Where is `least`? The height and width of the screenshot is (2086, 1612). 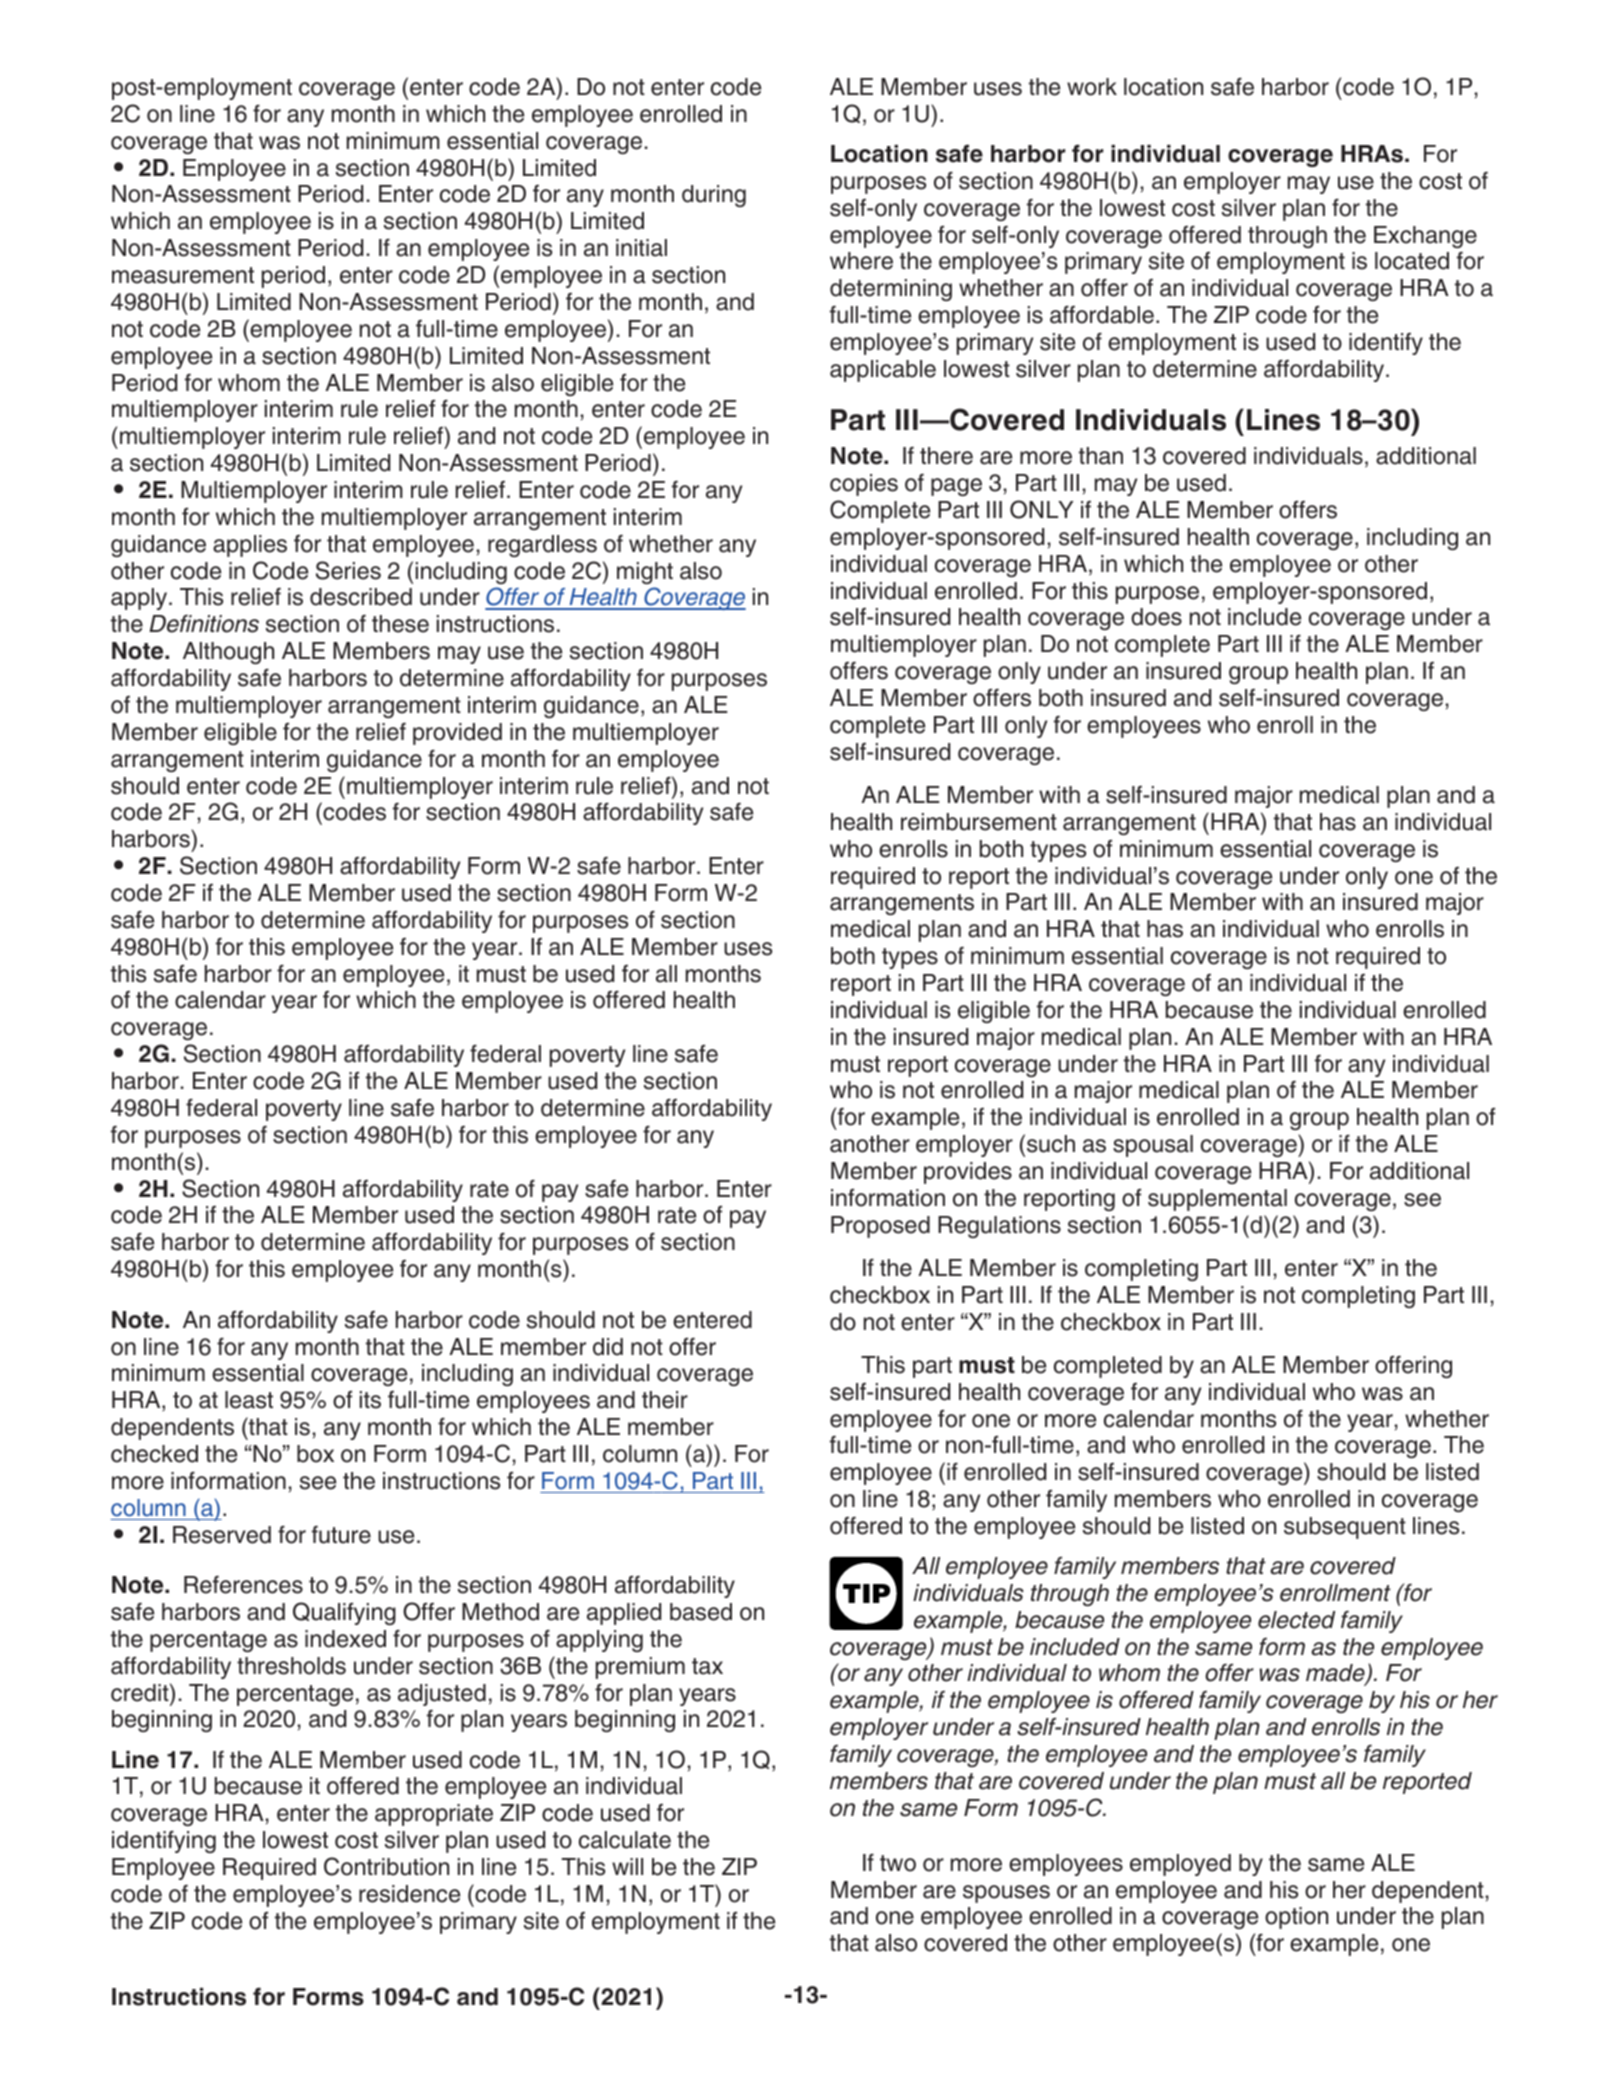
least is located at coordinates (249, 1400).
